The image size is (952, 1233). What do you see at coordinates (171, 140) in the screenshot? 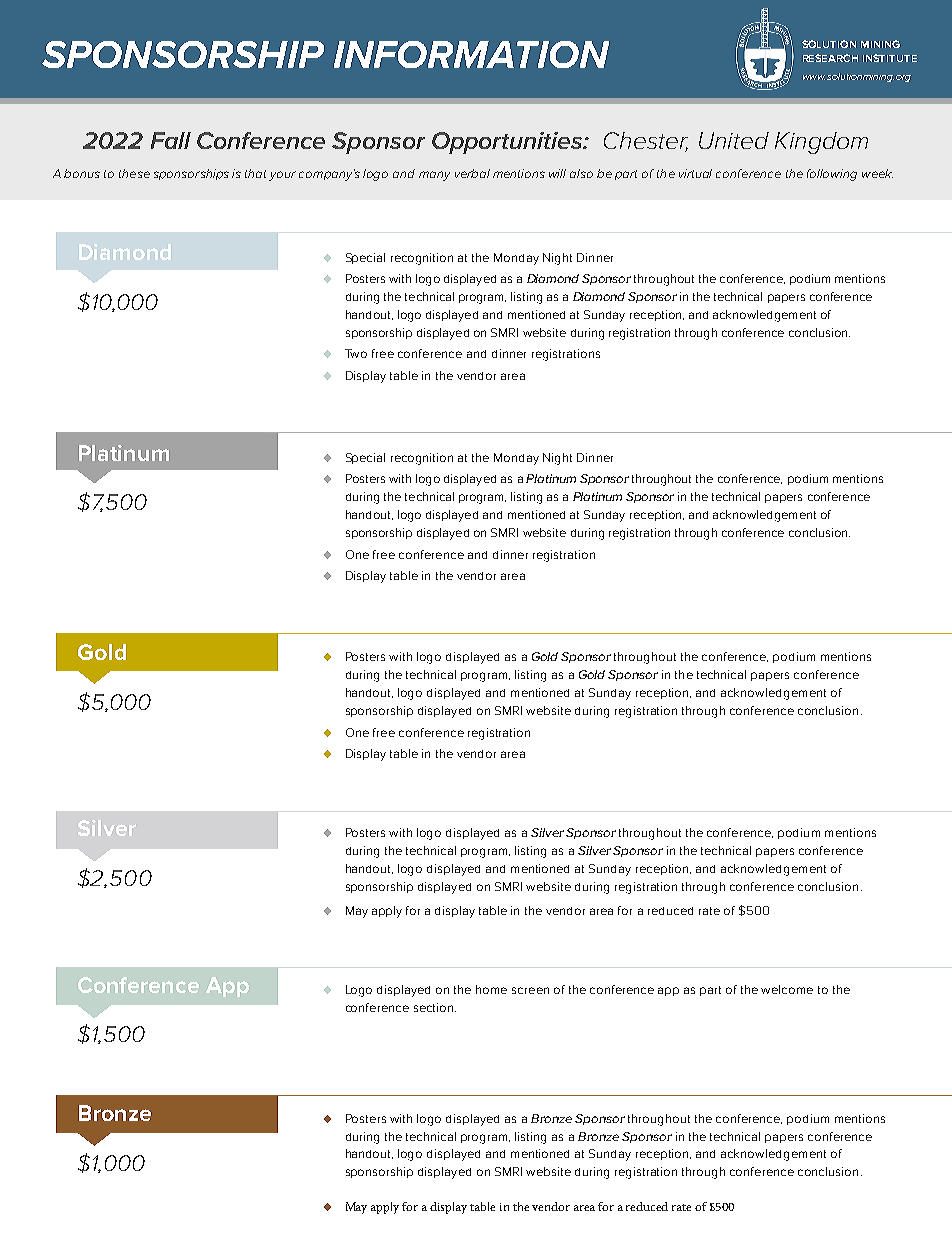
I see `Fall` at bounding box center [171, 140].
